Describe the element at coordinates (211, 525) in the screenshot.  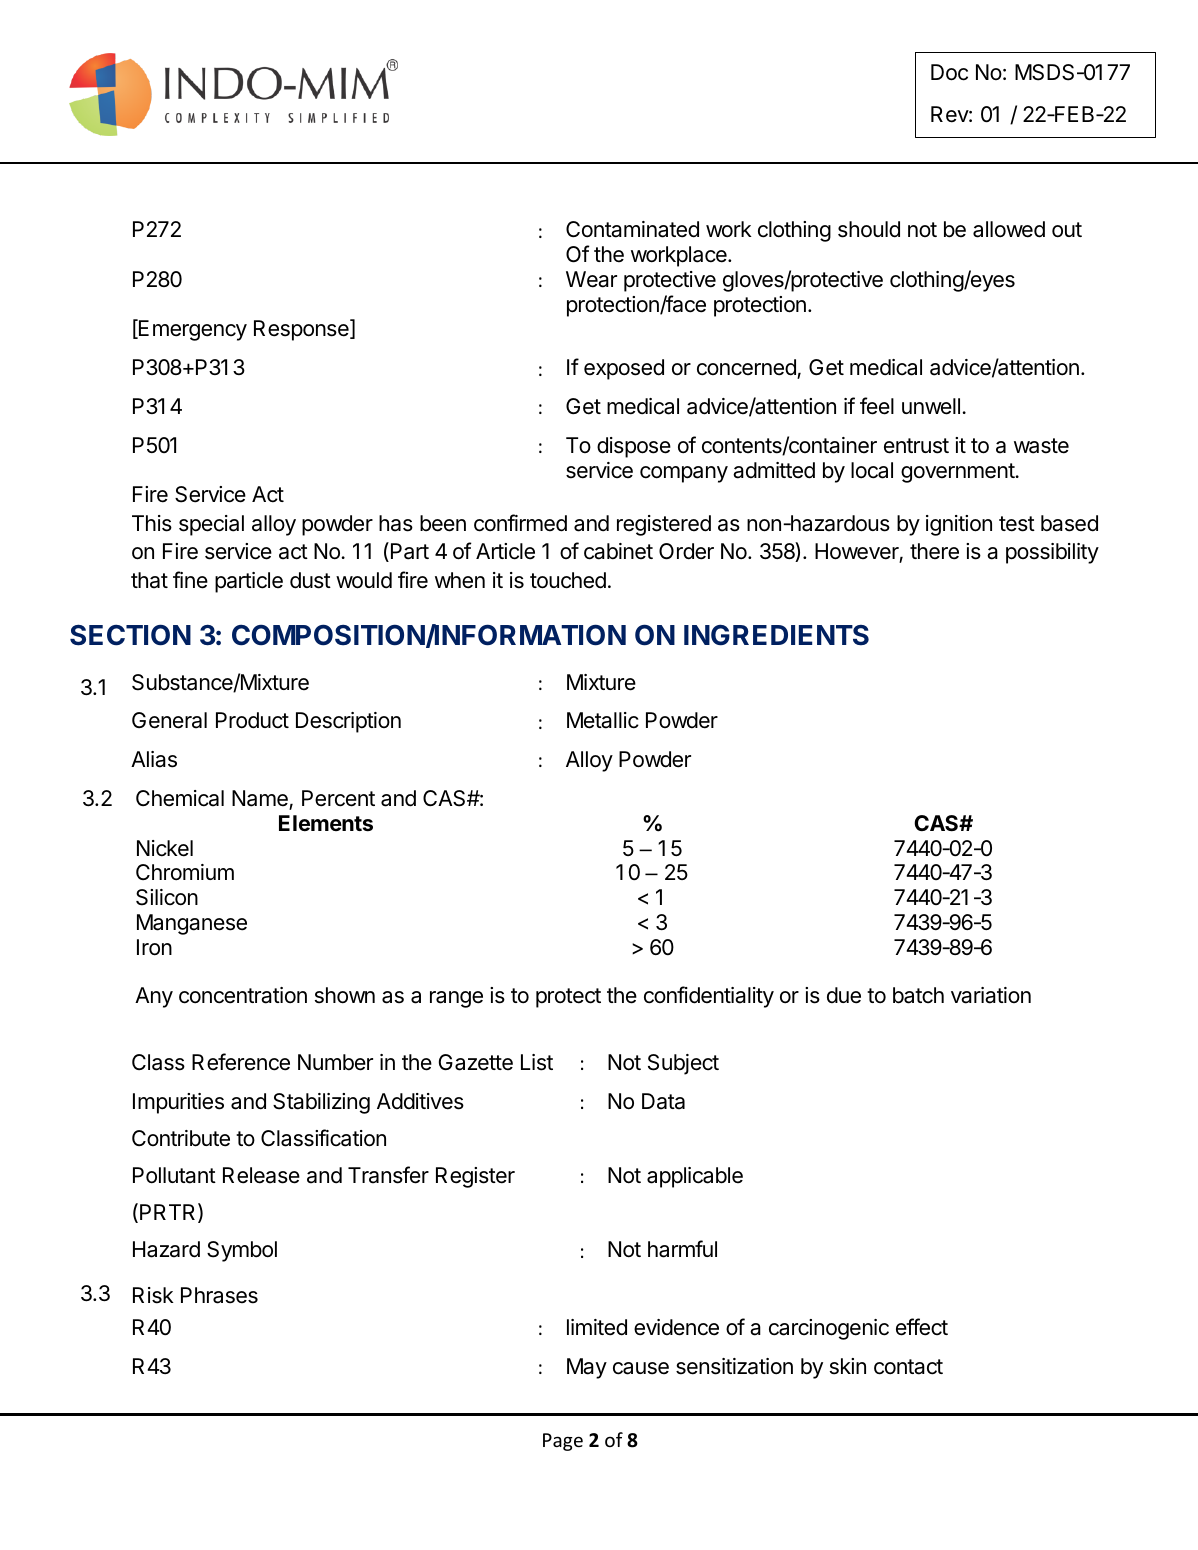
I see `special` at that location.
